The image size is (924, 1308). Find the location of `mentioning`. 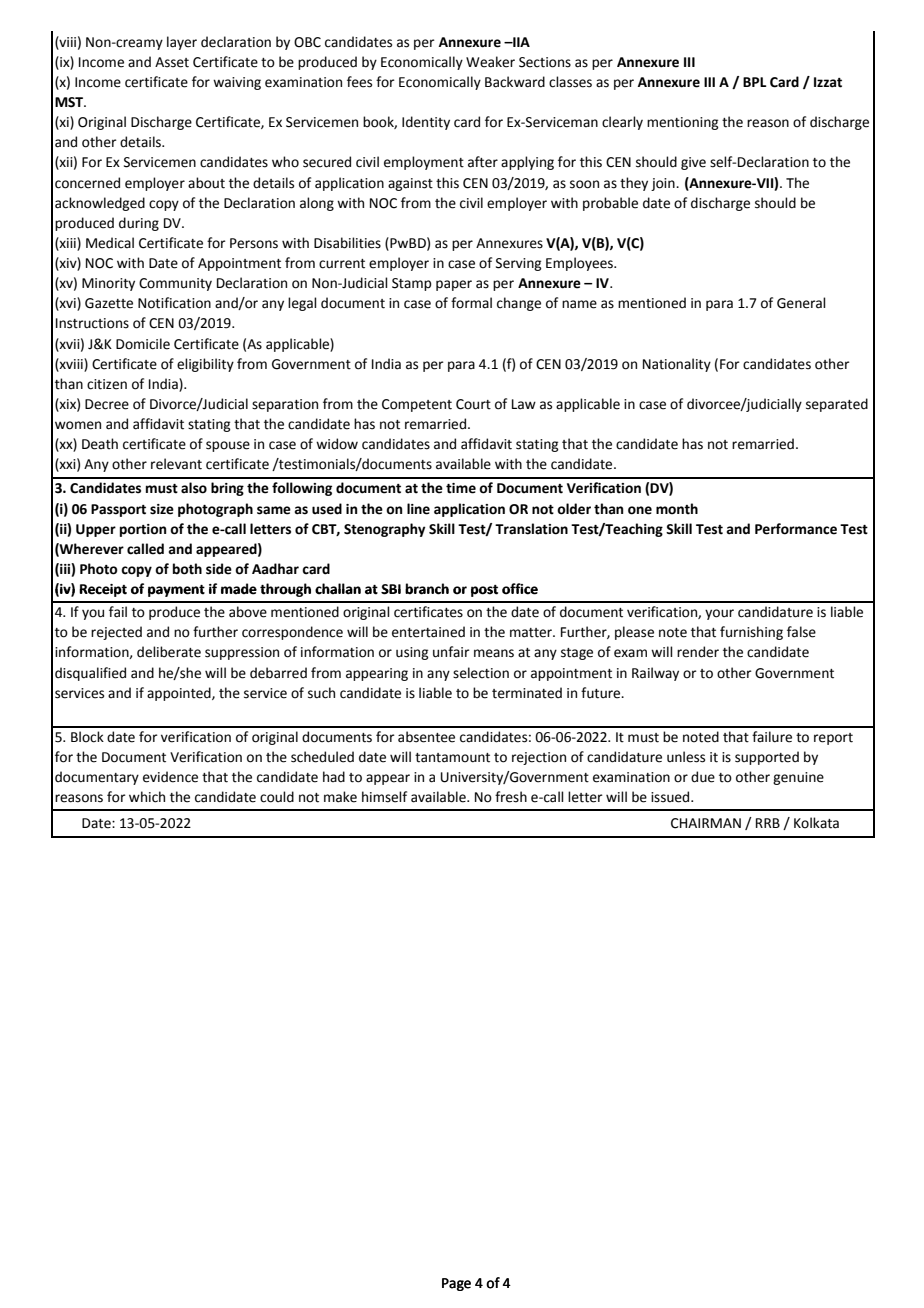

mentioning is located at coordinates (683, 123).
